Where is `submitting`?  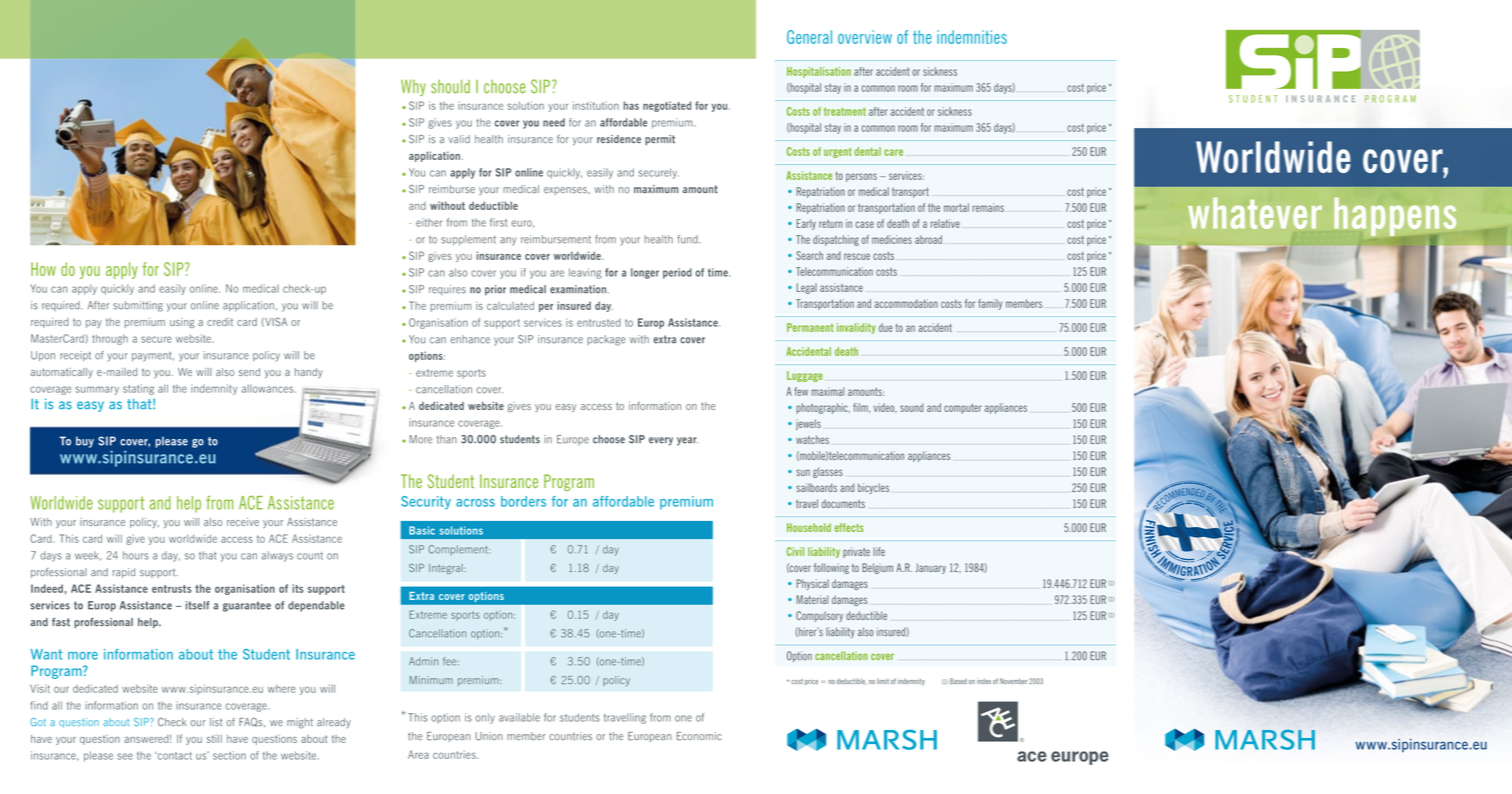
submitting is located at coordinates (138, 306).
